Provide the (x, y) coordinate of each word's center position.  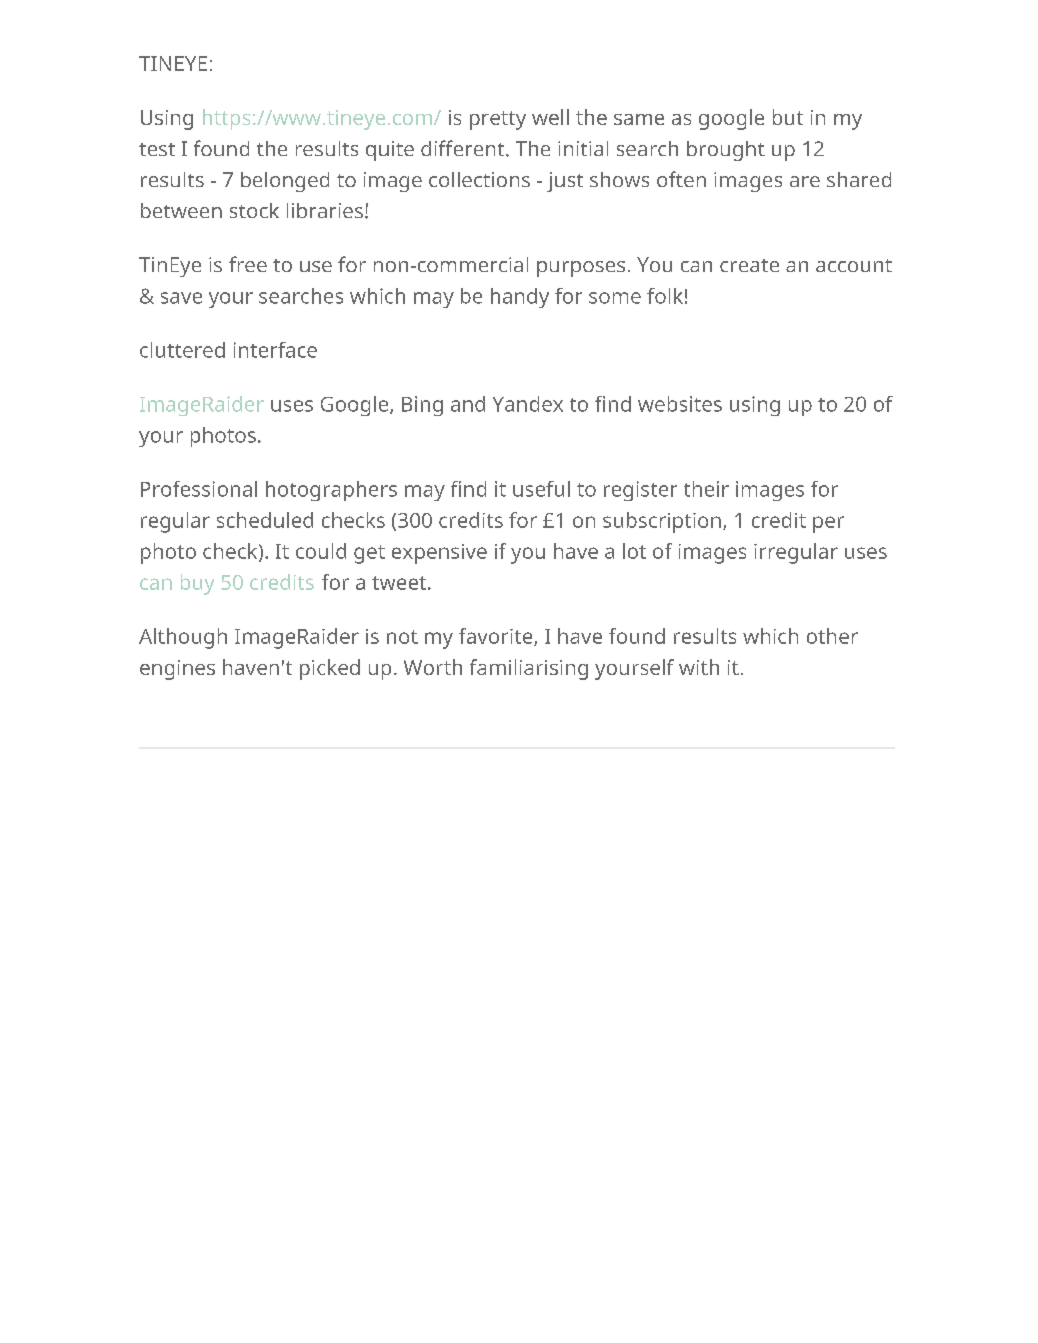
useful (541, 489)
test (157, 149)
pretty (498, 120)
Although (183, 638)
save (181, 298)
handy (520, 298)
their (706, 489)
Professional (199, 489)
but (788, 117)
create (749, 265)
